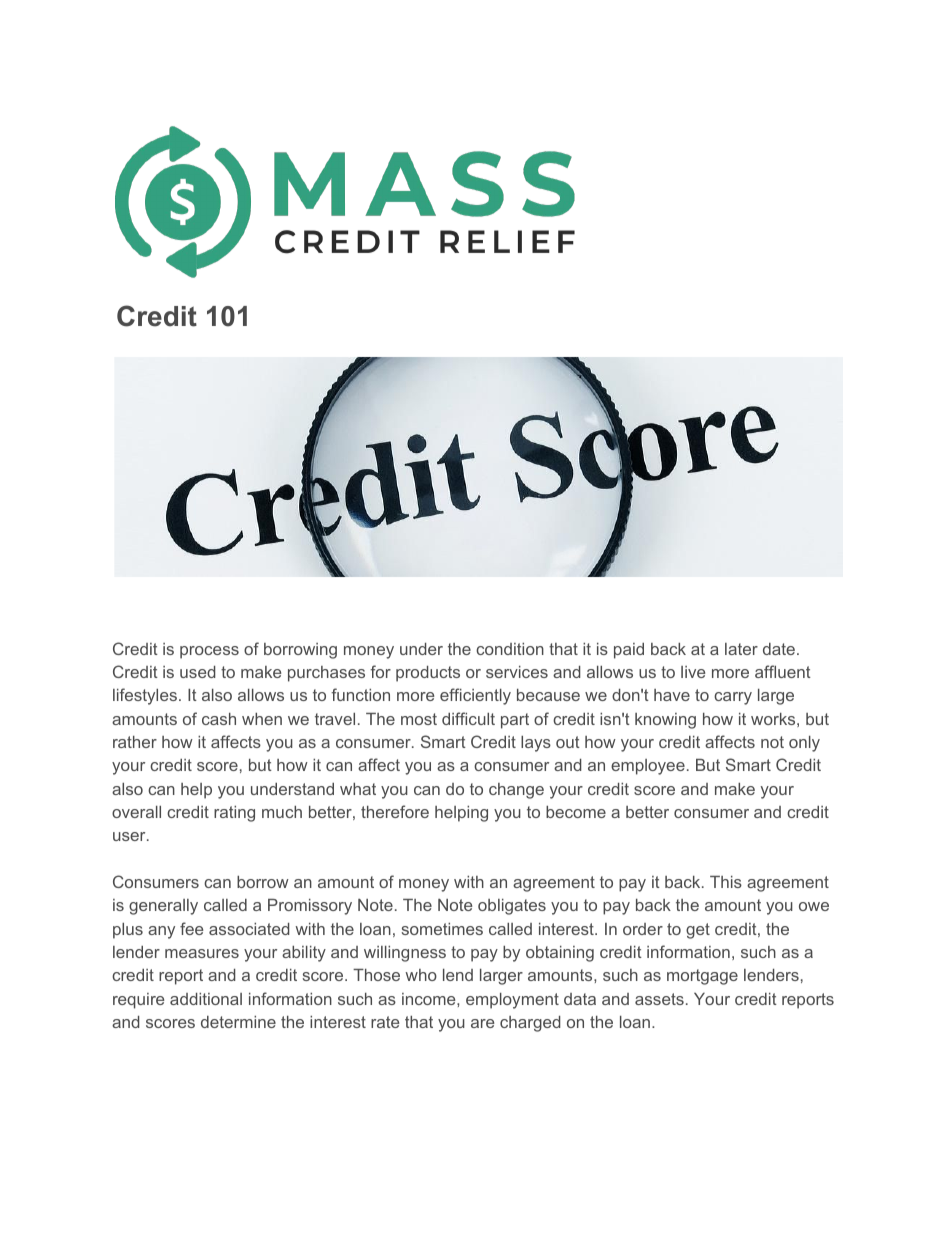 The image size is (952, 1233). I want to click on condition, so click(510, 649).
